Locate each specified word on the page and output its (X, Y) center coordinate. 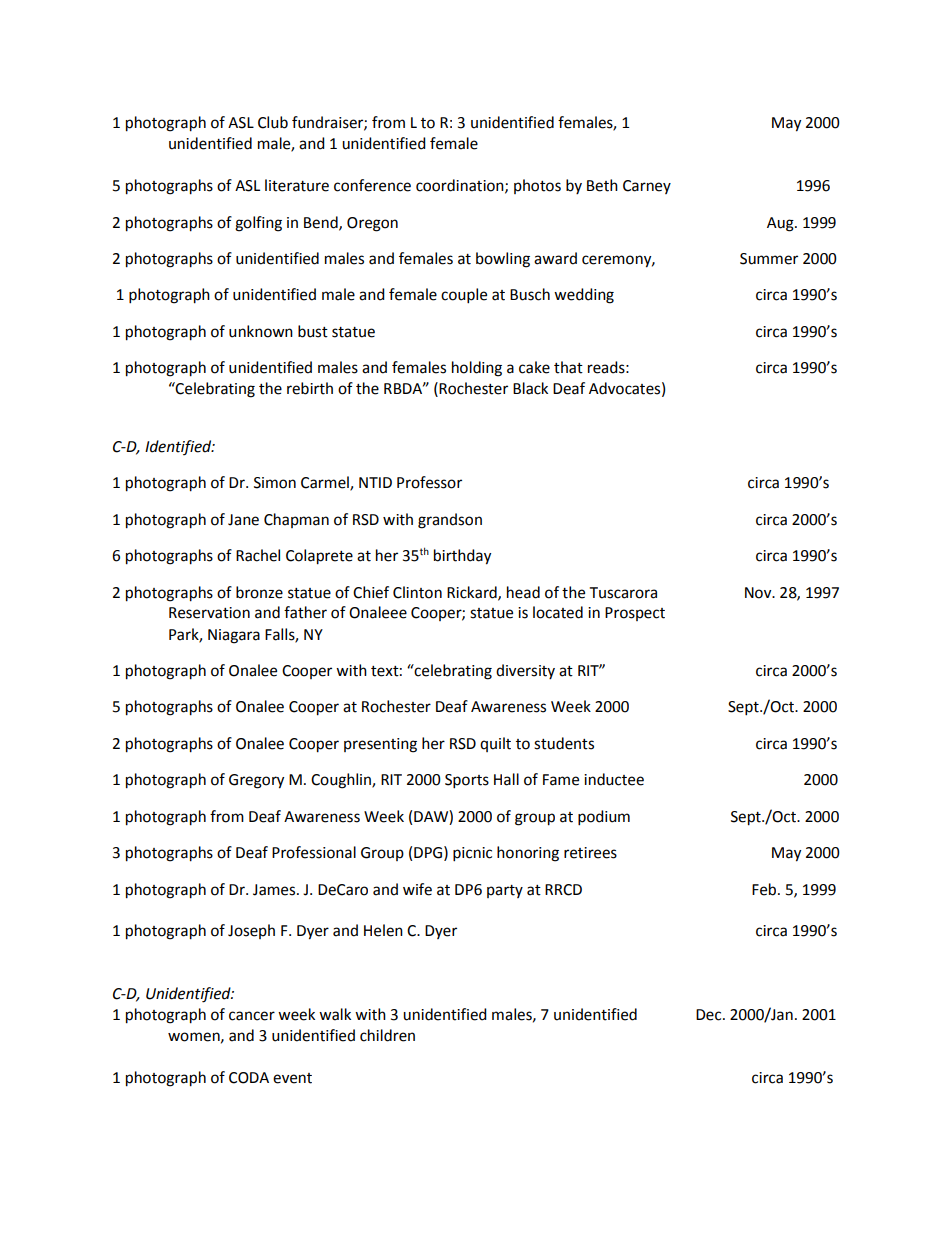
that (568, 367)
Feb (765, 889)
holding (477, 369)
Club (273, 122)
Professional (314, 852)
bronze (259, 592)
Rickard (473, 593)
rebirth (310, 388)
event (292, 1078)
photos (537, 186)
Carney (647, 187)
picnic (472, 854)
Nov (759, 593)
